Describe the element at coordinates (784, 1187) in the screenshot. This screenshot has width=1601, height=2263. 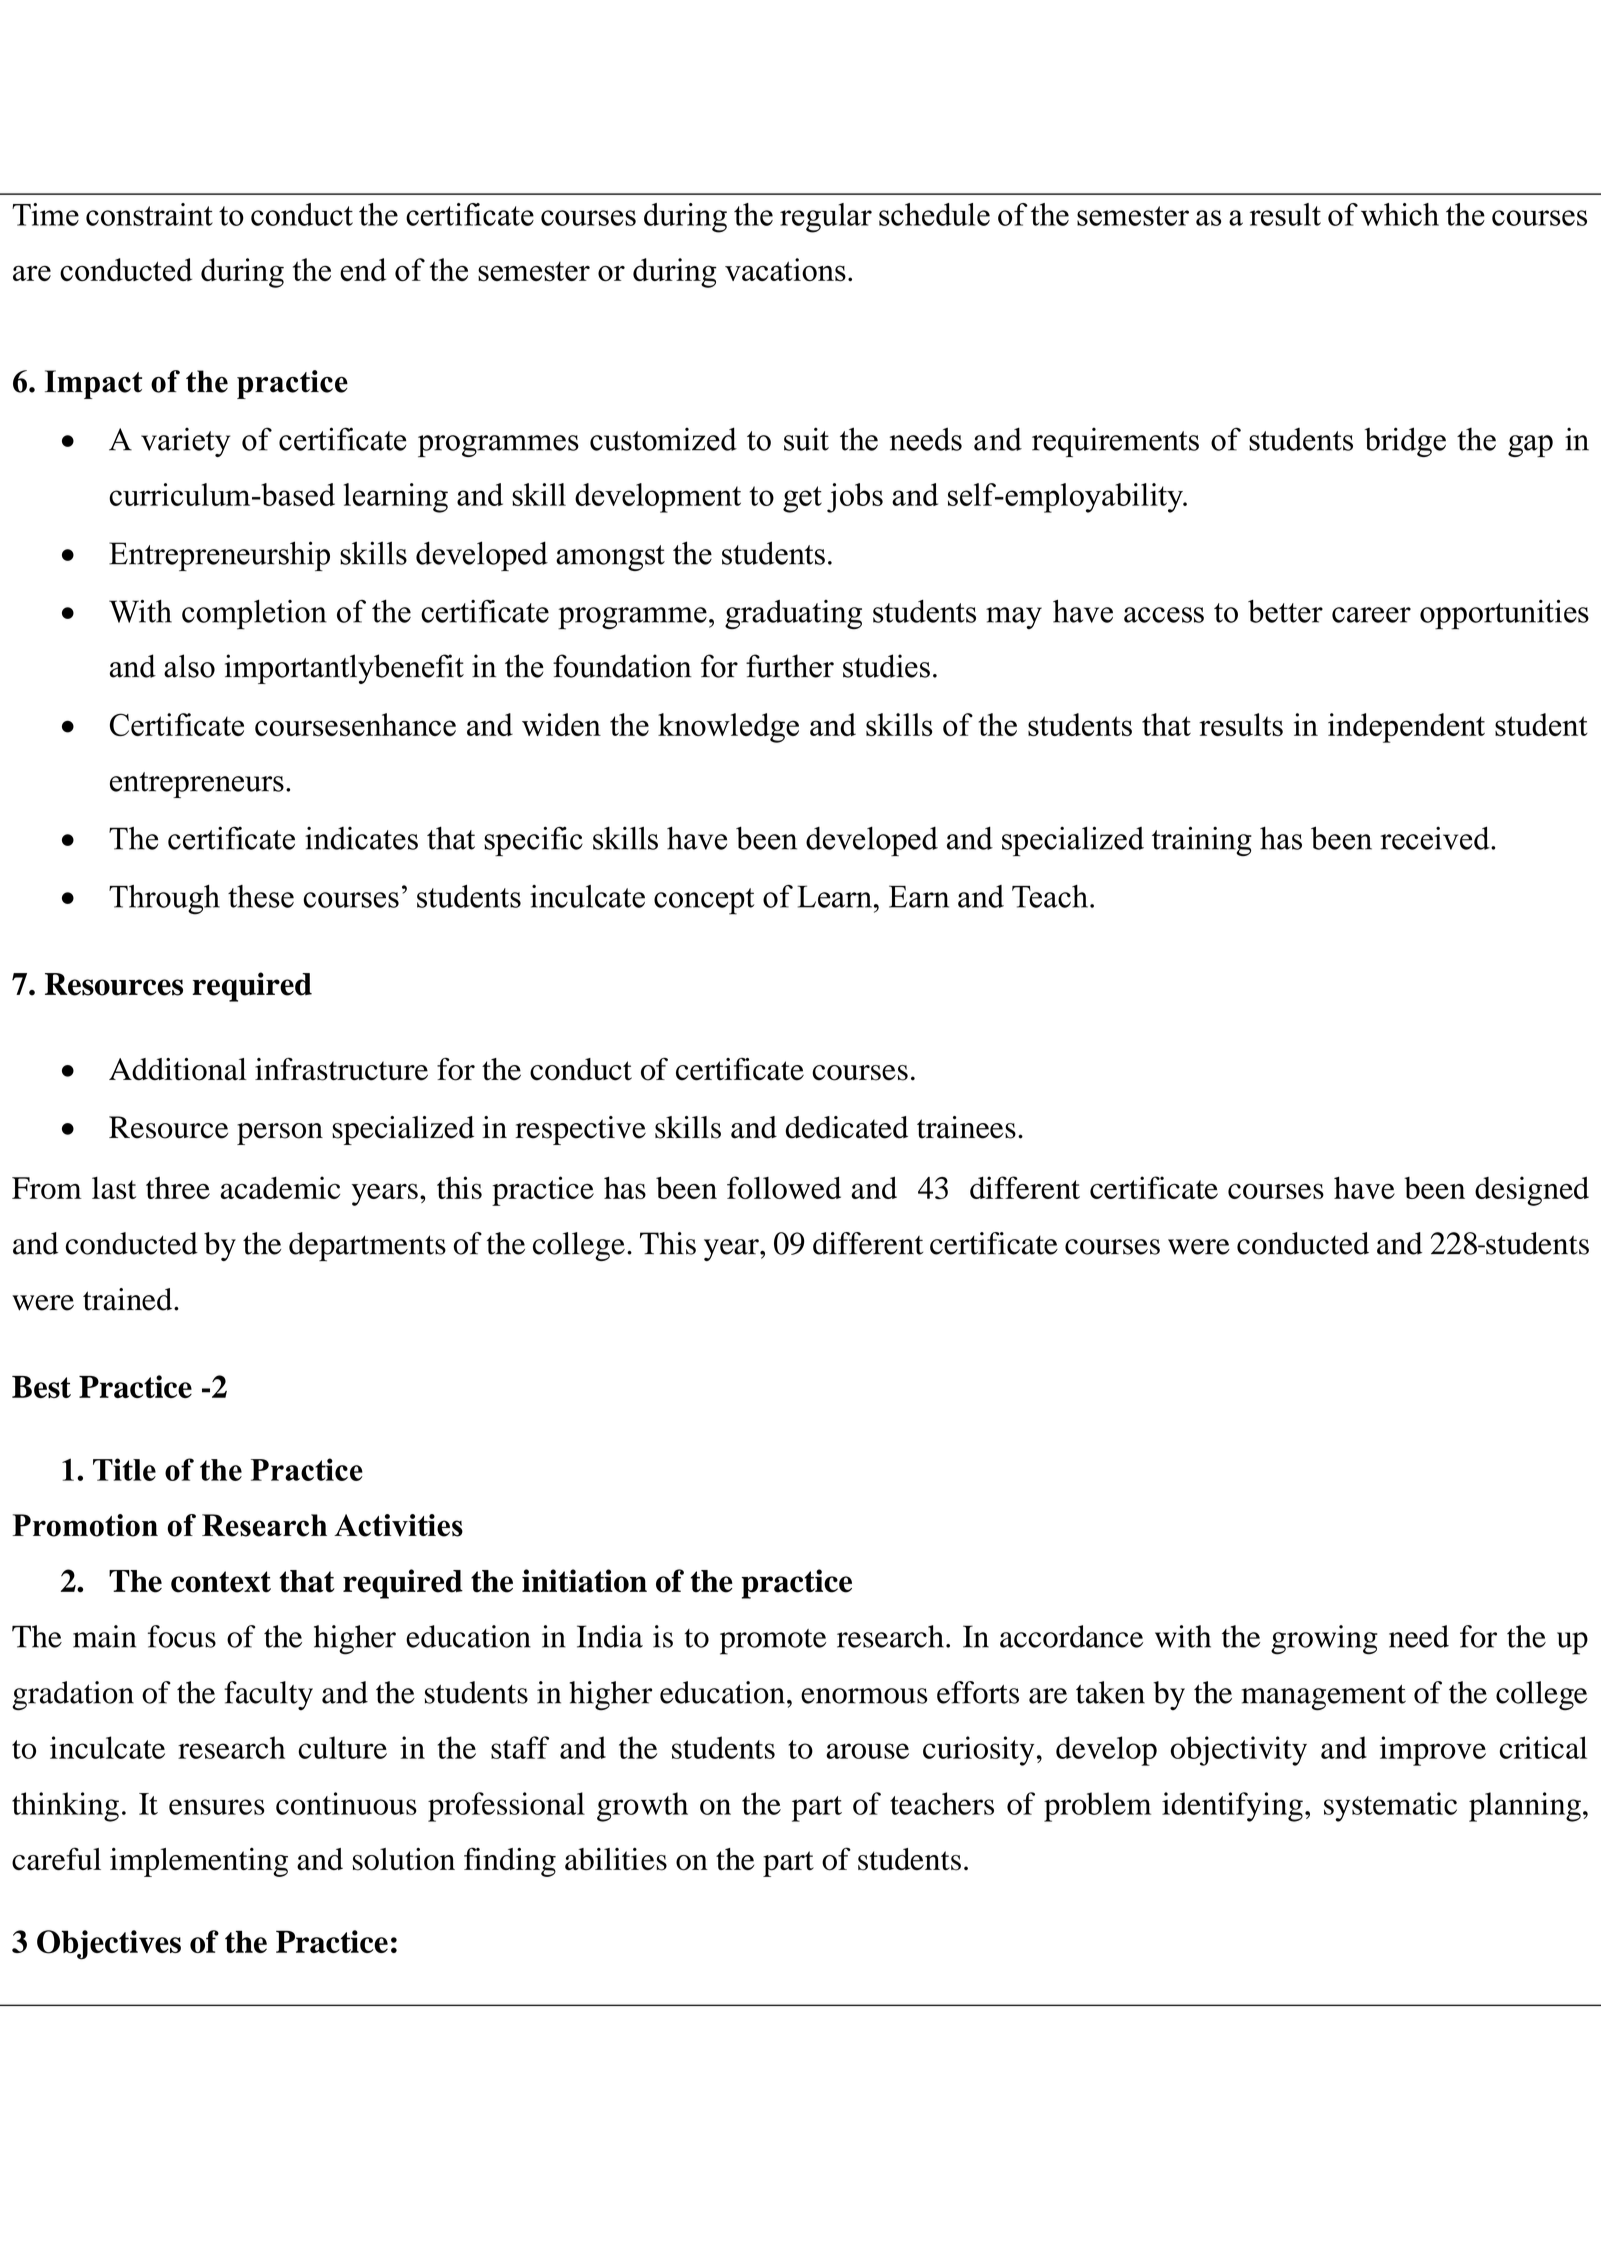
I see `followed` at that location.
